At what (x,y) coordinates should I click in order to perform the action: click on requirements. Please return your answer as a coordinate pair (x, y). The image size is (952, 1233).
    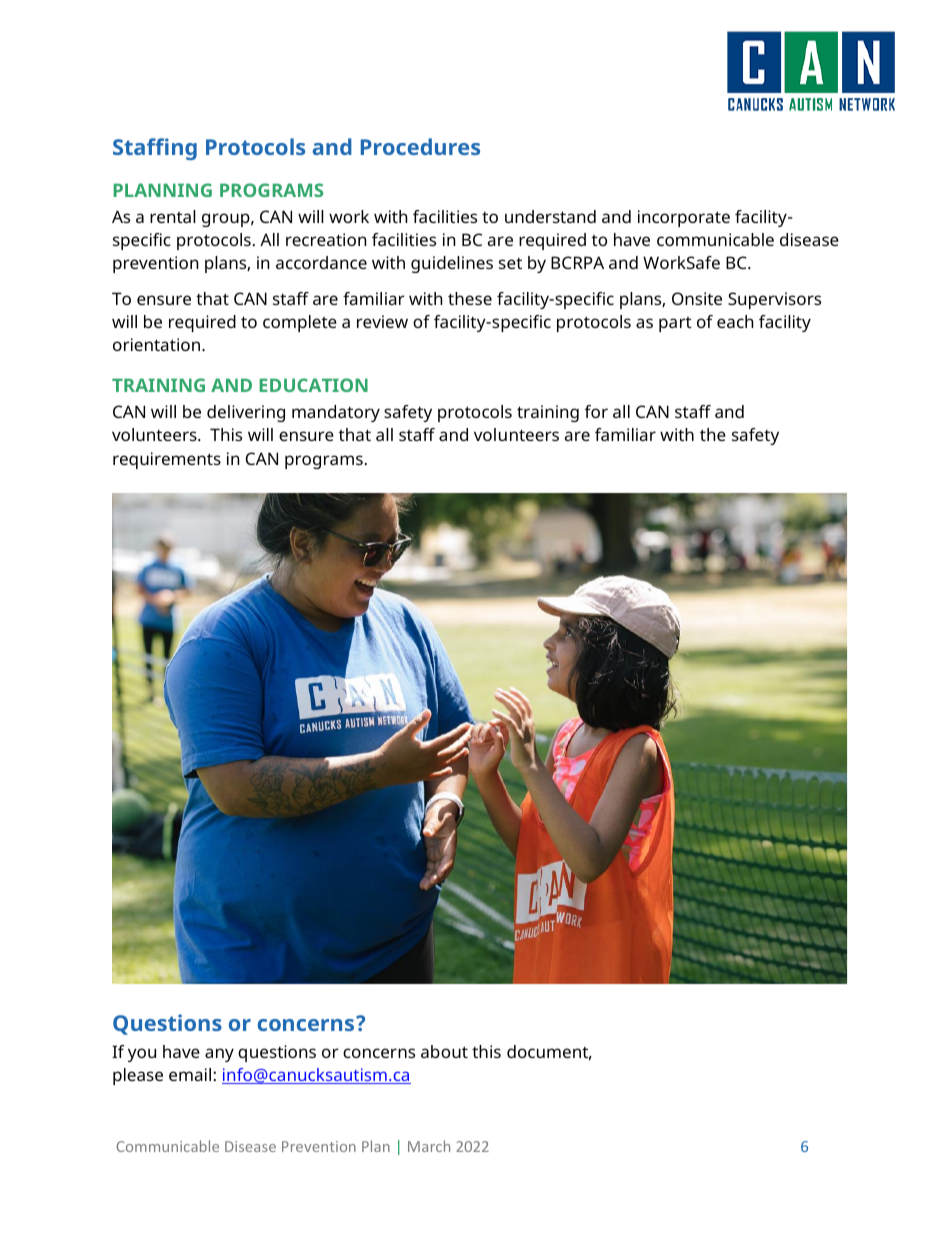
    Looking at the image, I should click on (167, 460).
